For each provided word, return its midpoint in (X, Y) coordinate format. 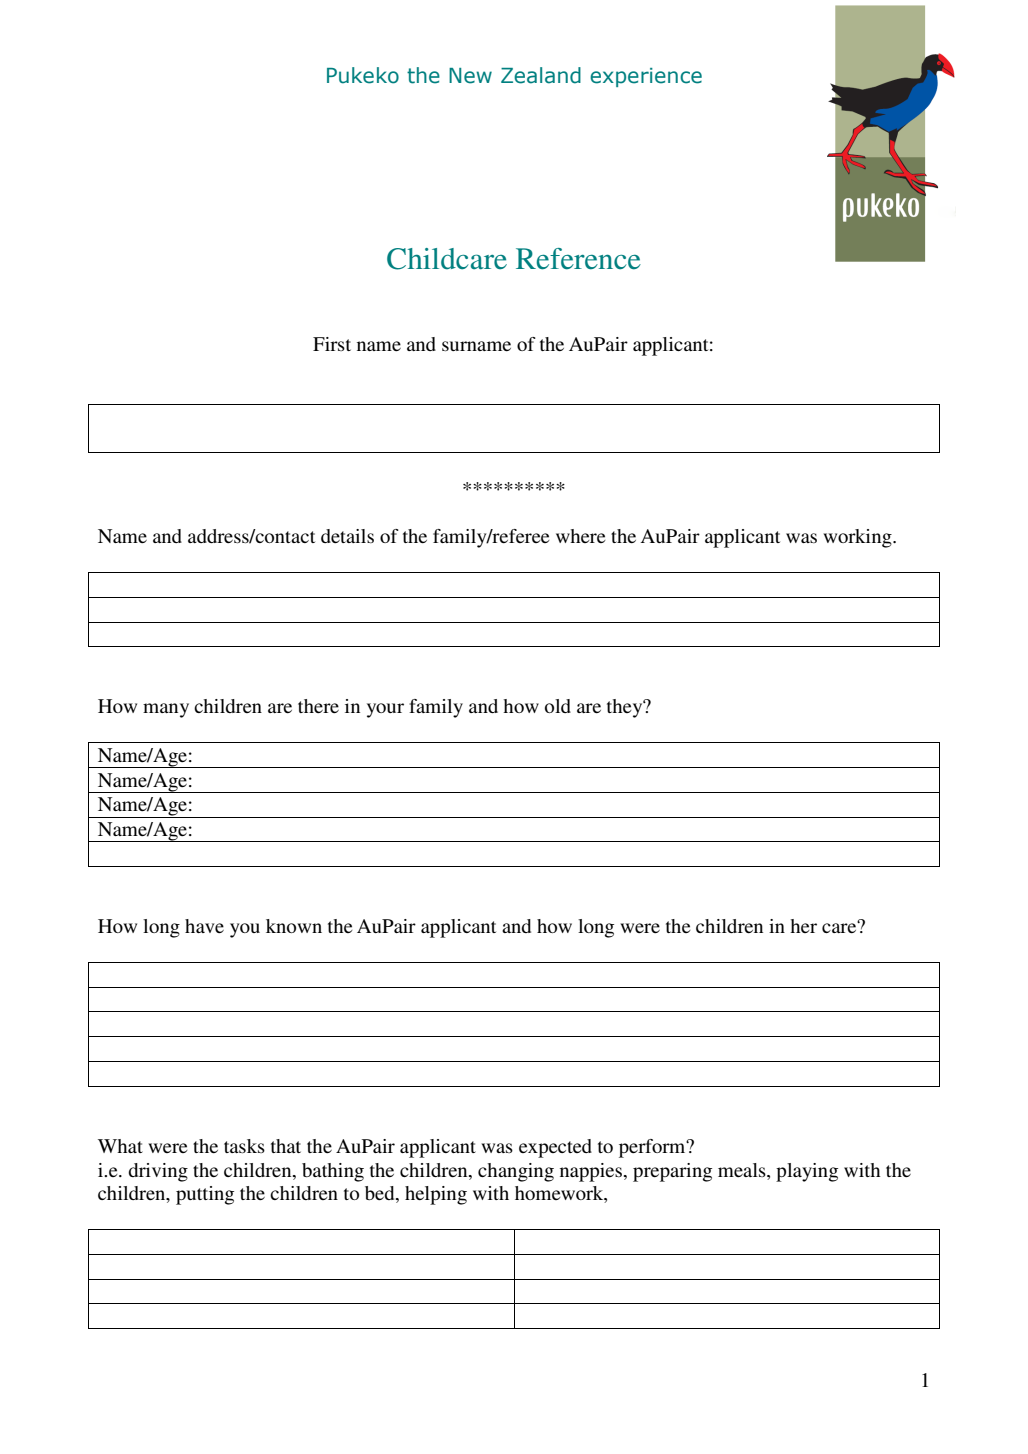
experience (646, 77)
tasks (244, 1146)
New (470, 76)
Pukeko (363, 75)
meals (743, 1170)
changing (516, 1172)
